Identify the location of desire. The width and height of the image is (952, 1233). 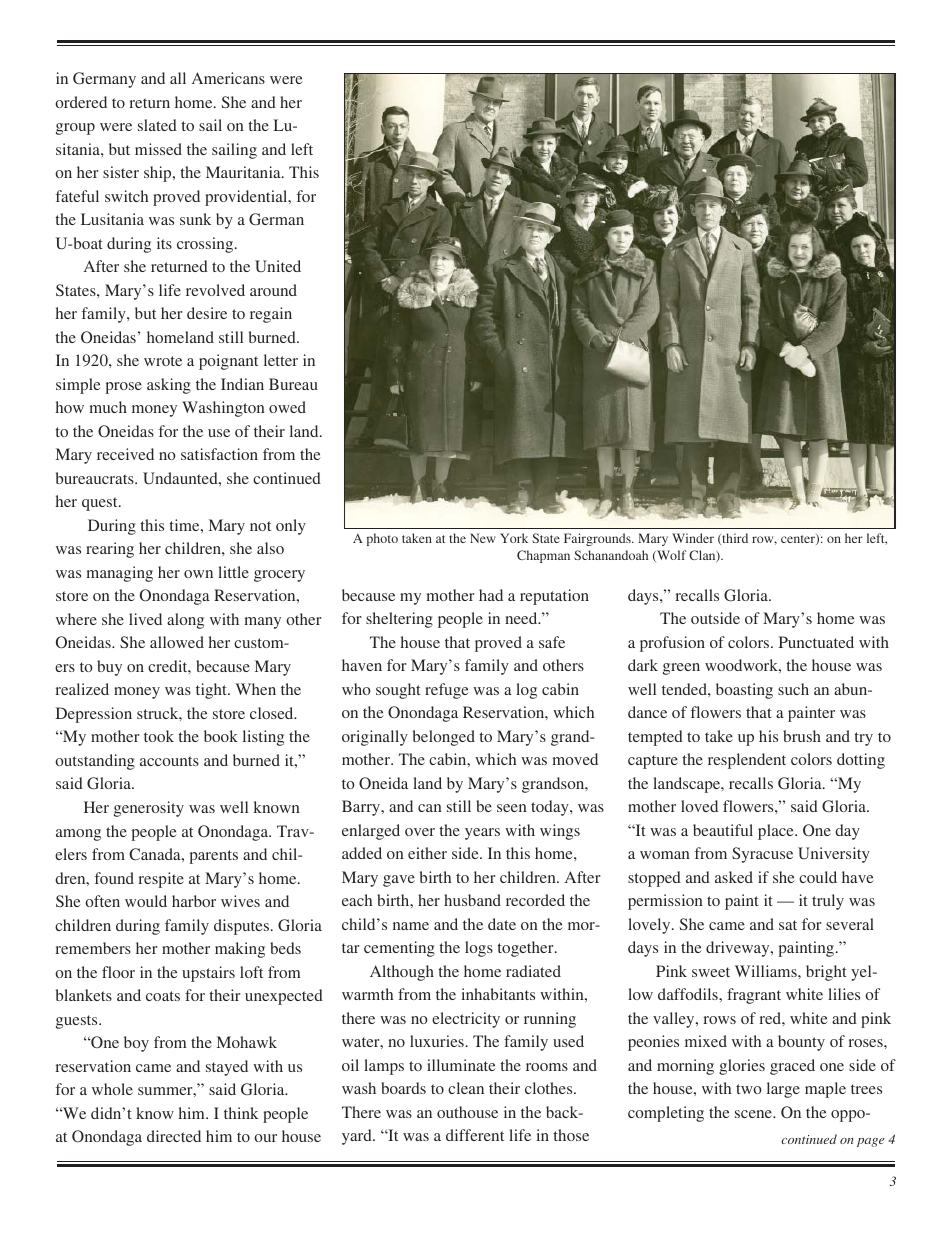
(207, 313).
